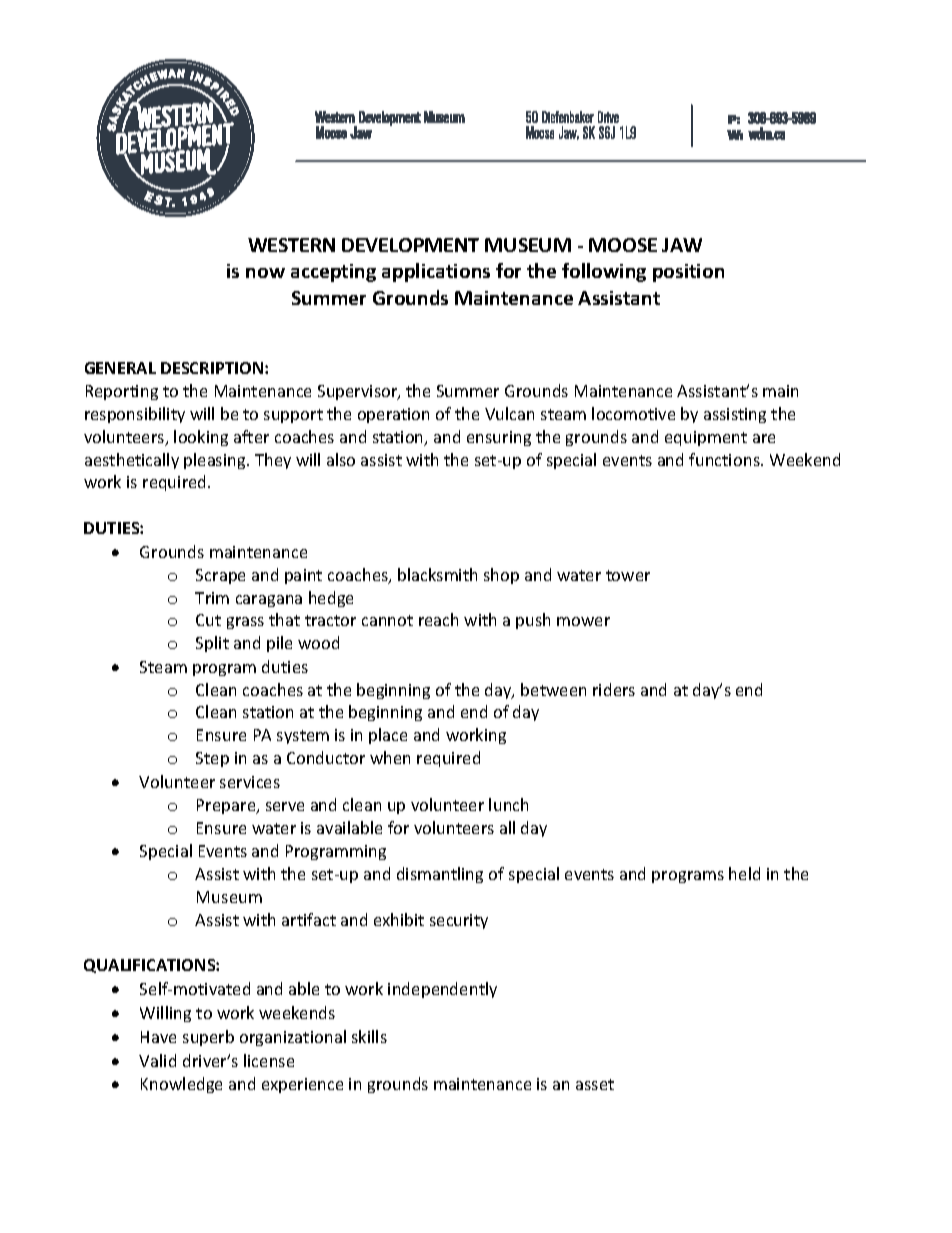 The width and height of the document is (952, 1233). I want to click on superb, so click(208, 1038).
